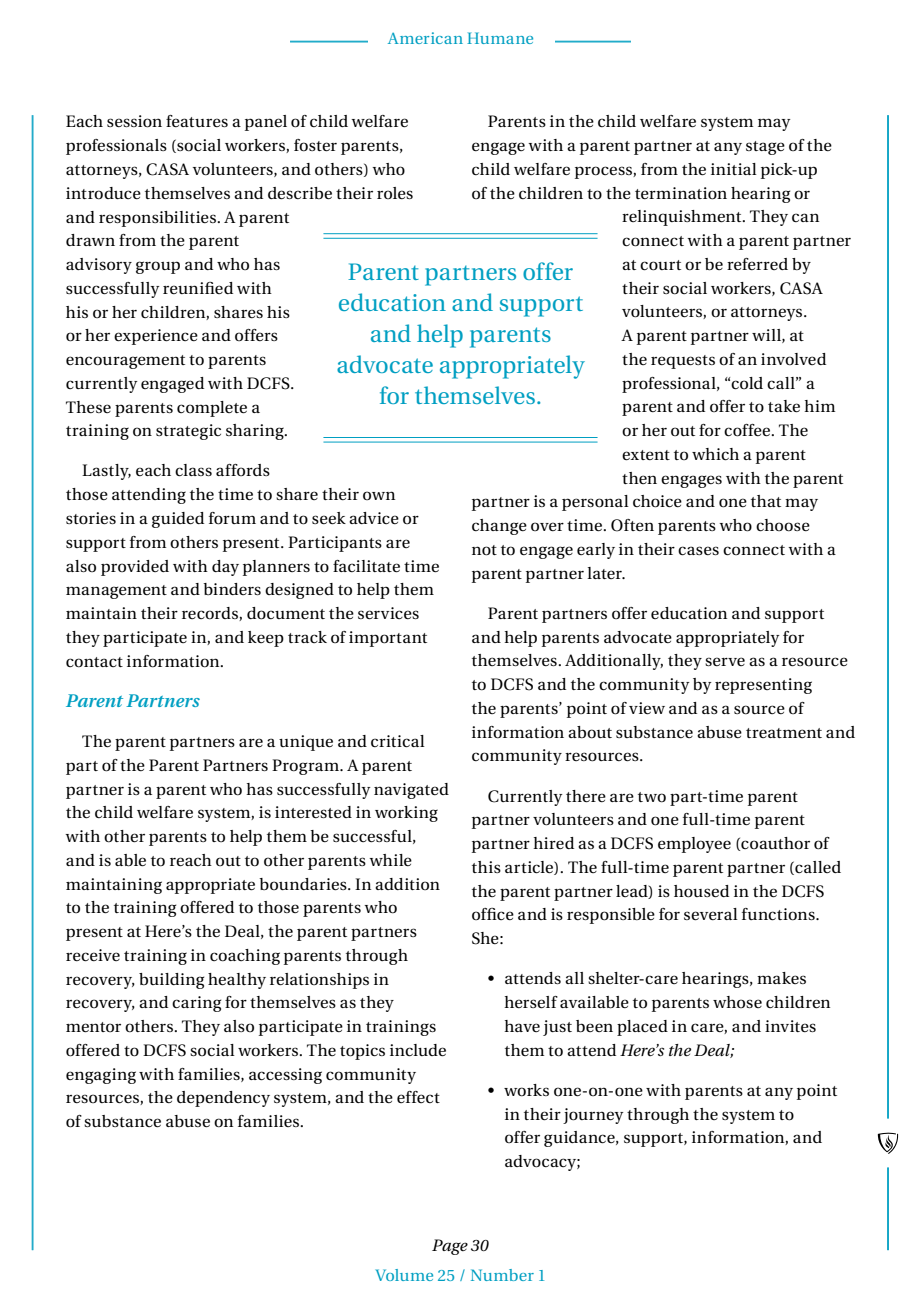 This page has height=1316, width=921. Describe the element at coordinates (765, 148) in the page. I see `stage` at that location.
